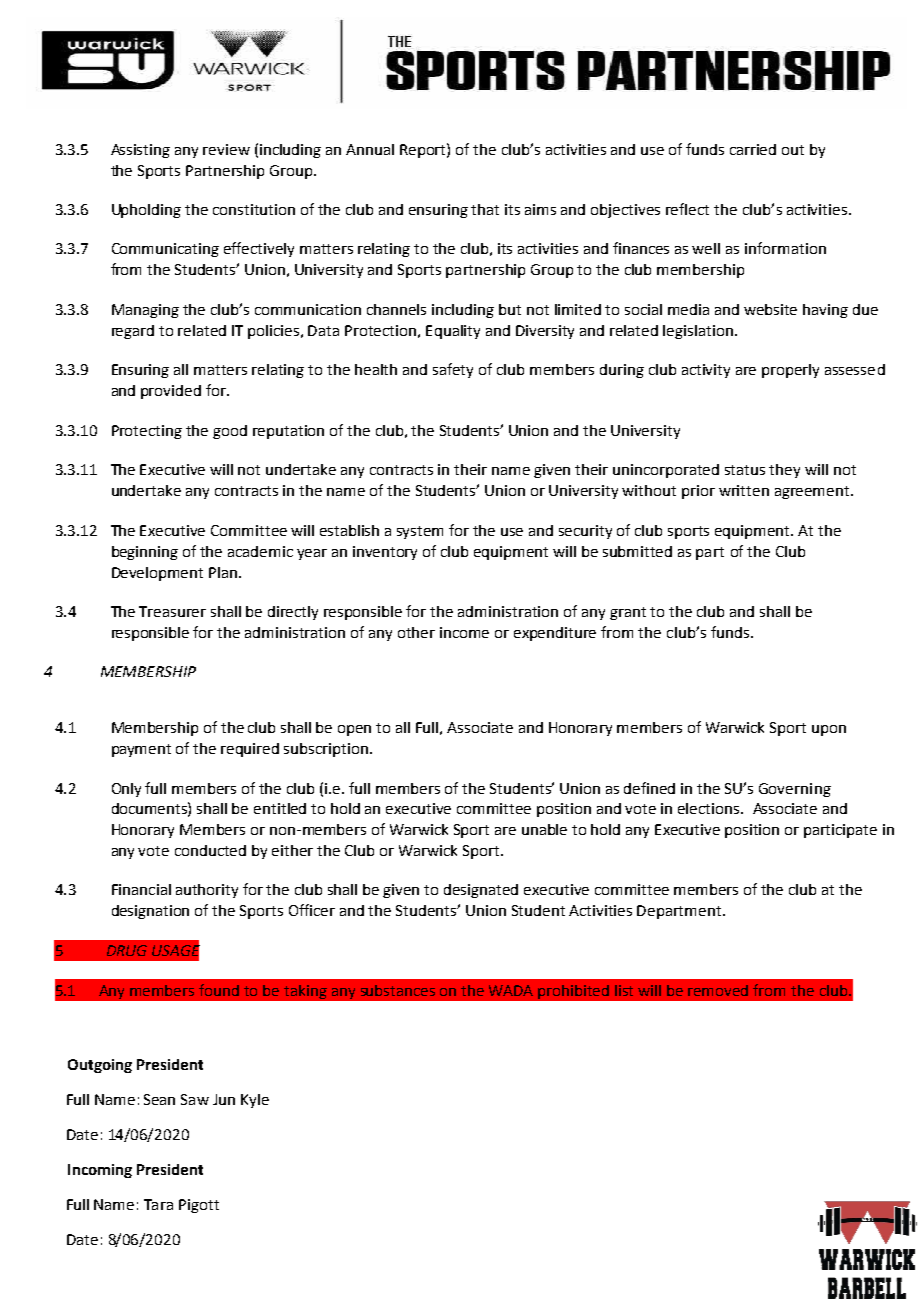  What do you see at coordinates (464, 632) in the screenshot?
I see `income` at bounding box center [464, 632].
